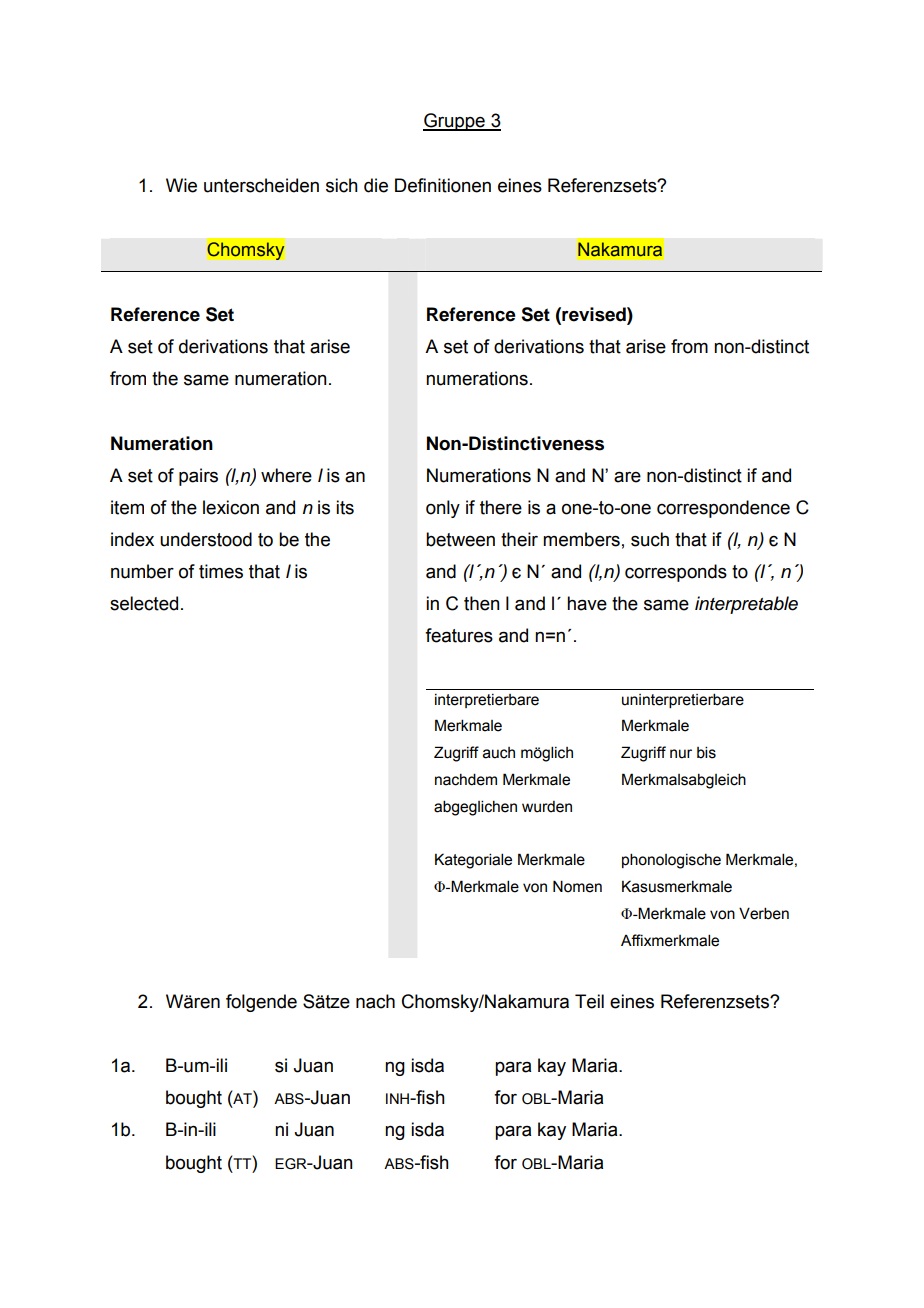 The height and width of the screenshot is (1308, 924). What do you see at coordinates (459, 635) in the screenshot?
I see `features` at bounding box center [459, 635].
